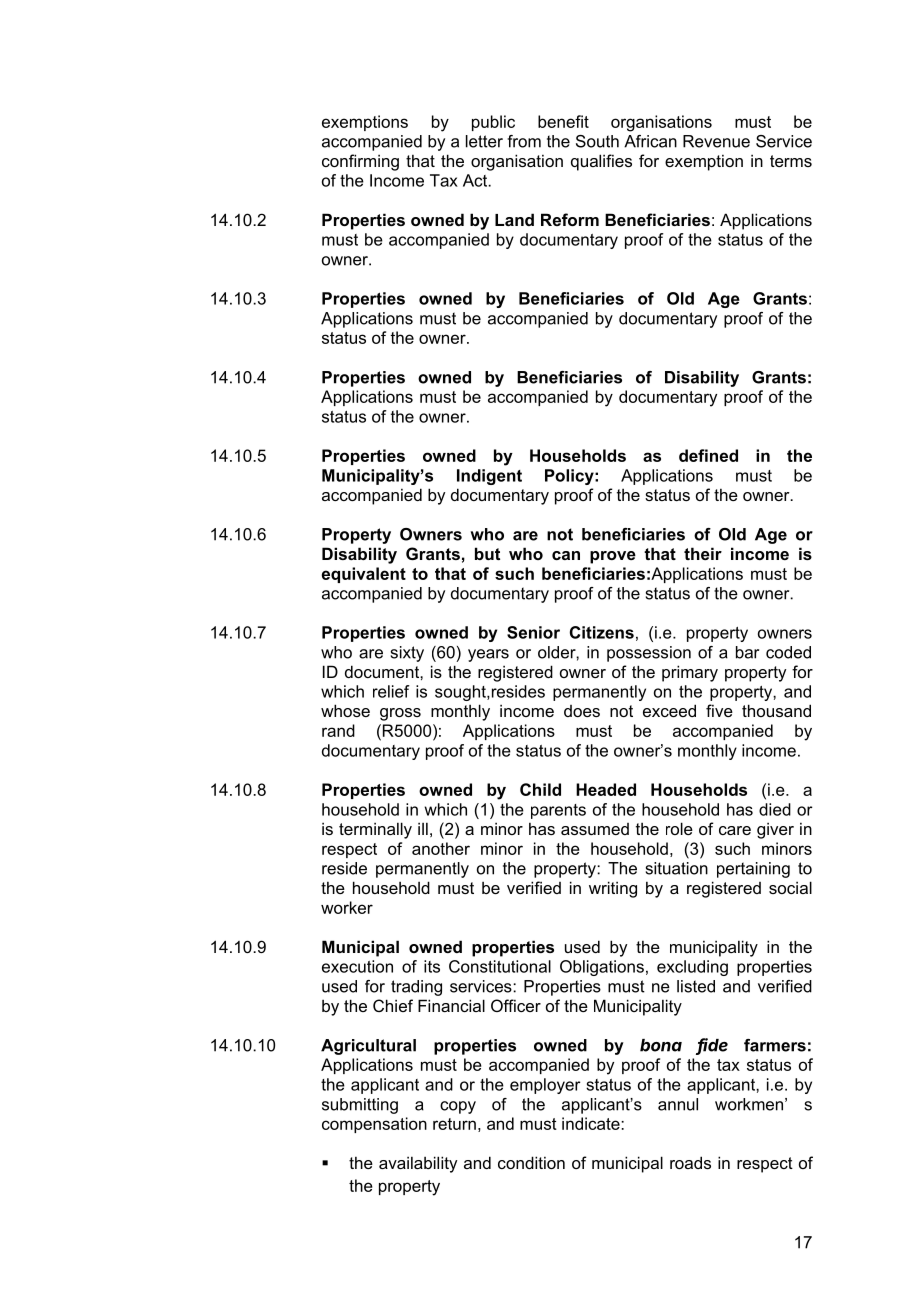 The height and width of the document is (1308, 924). What do you see at coordinates (360, 162) in the document?
I see `confirming` at bounding box center [360, 162].
